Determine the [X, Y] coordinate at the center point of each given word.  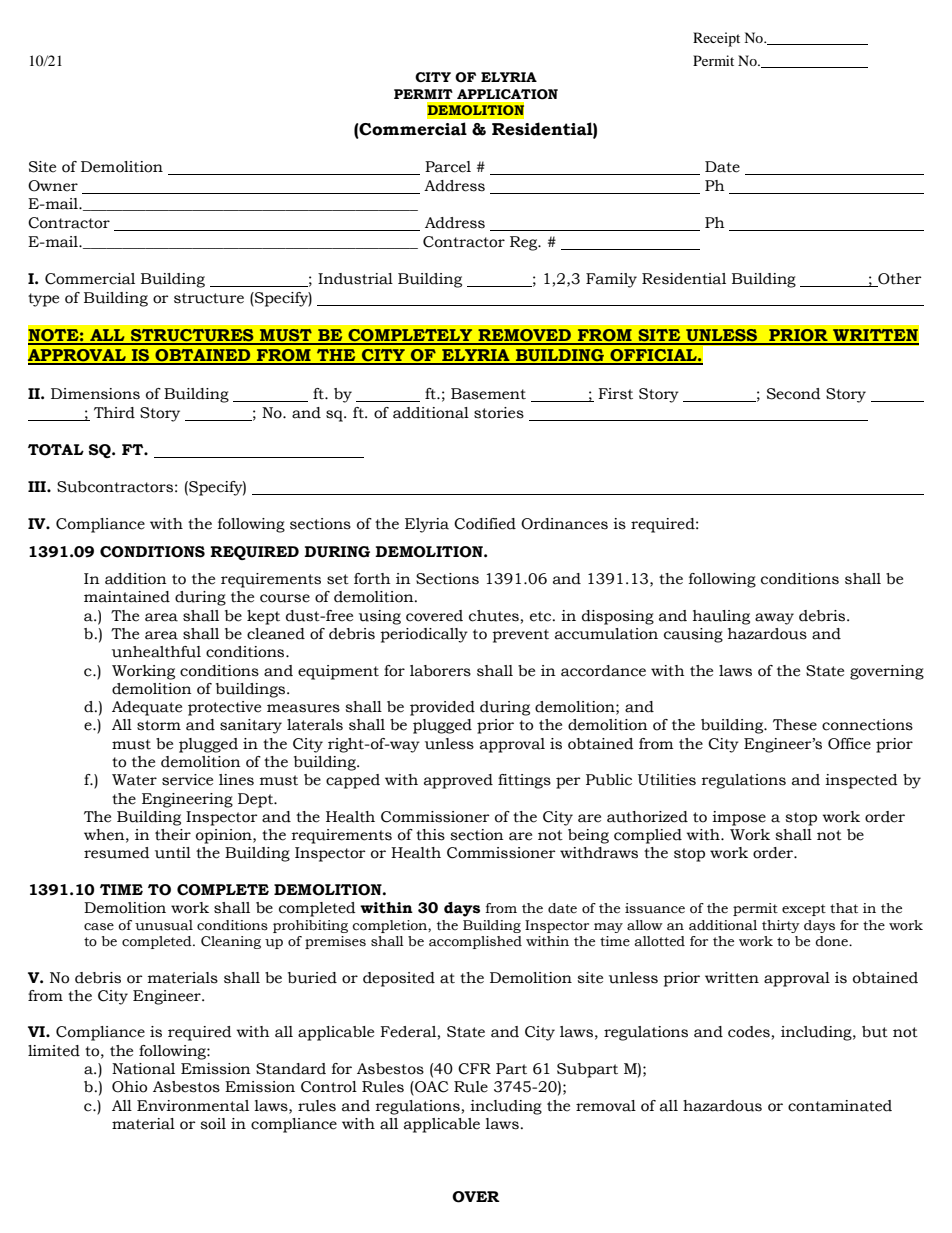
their [173, 835]
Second [794, 394]
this [430, 835]
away [774, 619]
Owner [53, 186]
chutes [494, 616]
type [43, 300]
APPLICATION [507, 94]
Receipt [716, 39]
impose [739, 818]
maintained [127, 597]
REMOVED [524, 336]
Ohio [129, 1087]
